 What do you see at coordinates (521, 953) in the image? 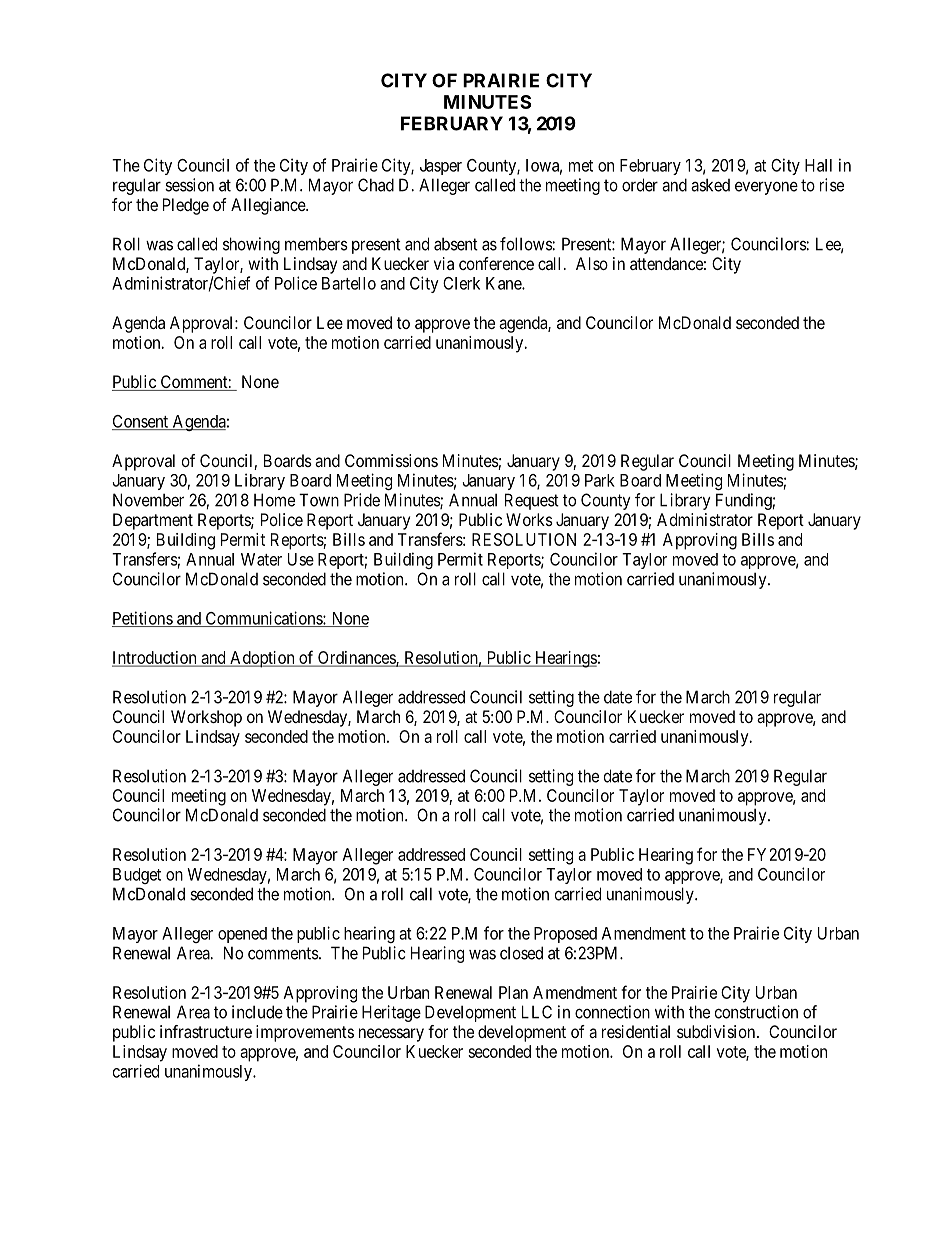
I see `closed` at bounding box center [521, 953].
